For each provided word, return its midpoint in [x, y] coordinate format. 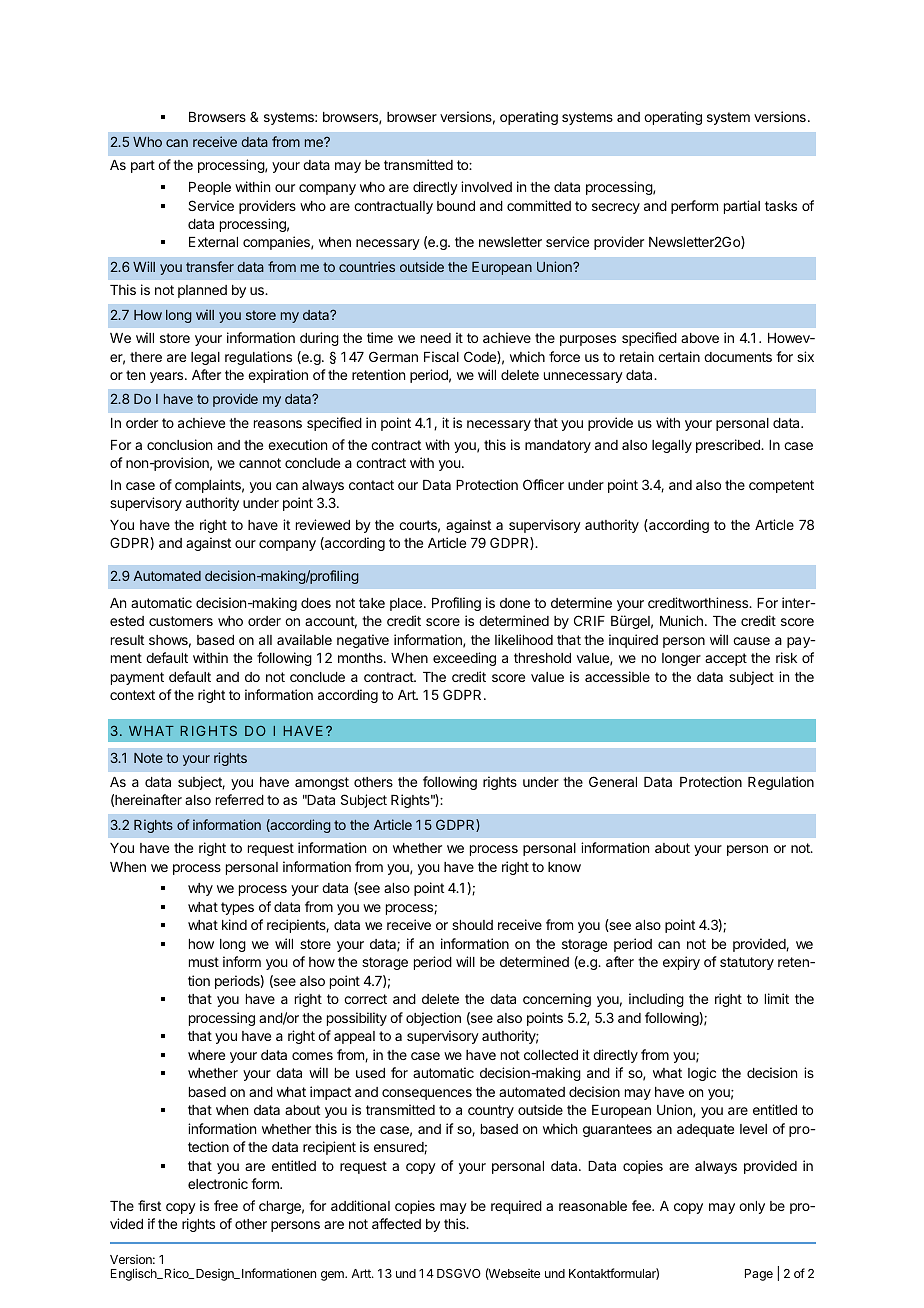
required [516, 1207]
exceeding [464, 659]
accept [726, 659]
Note [148, 758]
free [226, 1205]
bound [456, 206]
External [213, 242]
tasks [781, 206]
